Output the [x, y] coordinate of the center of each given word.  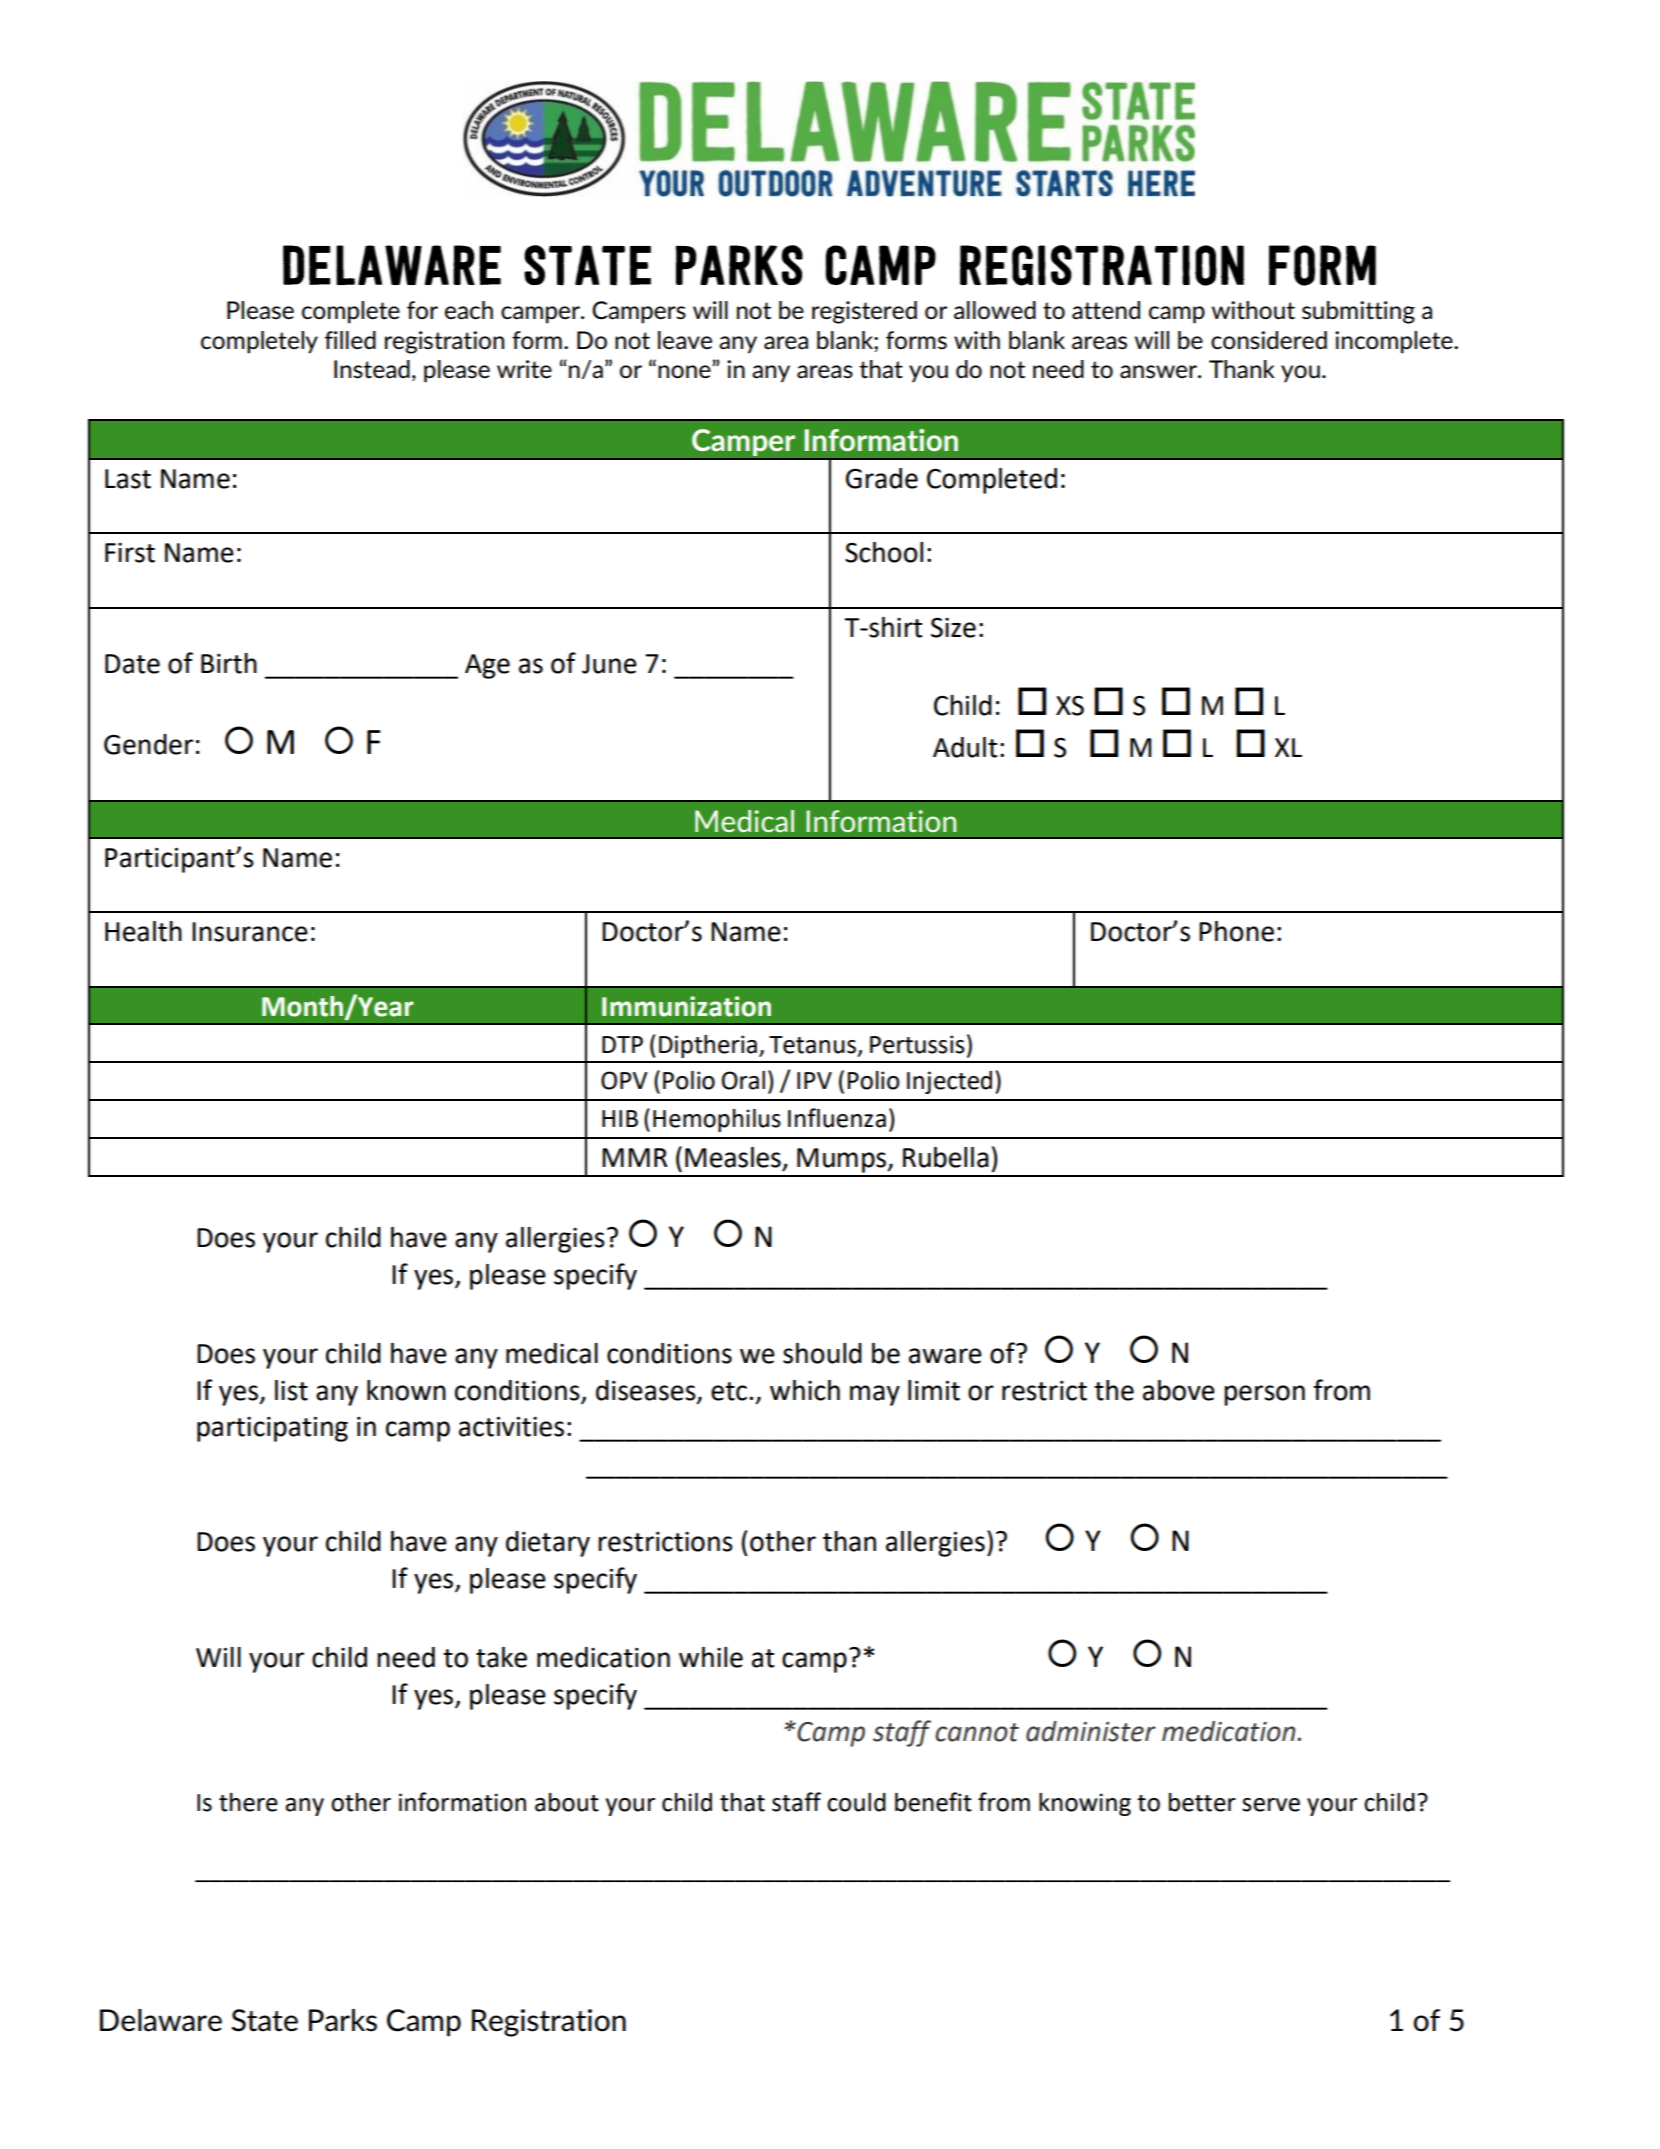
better [1202, 1802]
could [856, 1802]
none [685, 371]
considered [1269, 340]
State [264, 2020]
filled [350, 340]
